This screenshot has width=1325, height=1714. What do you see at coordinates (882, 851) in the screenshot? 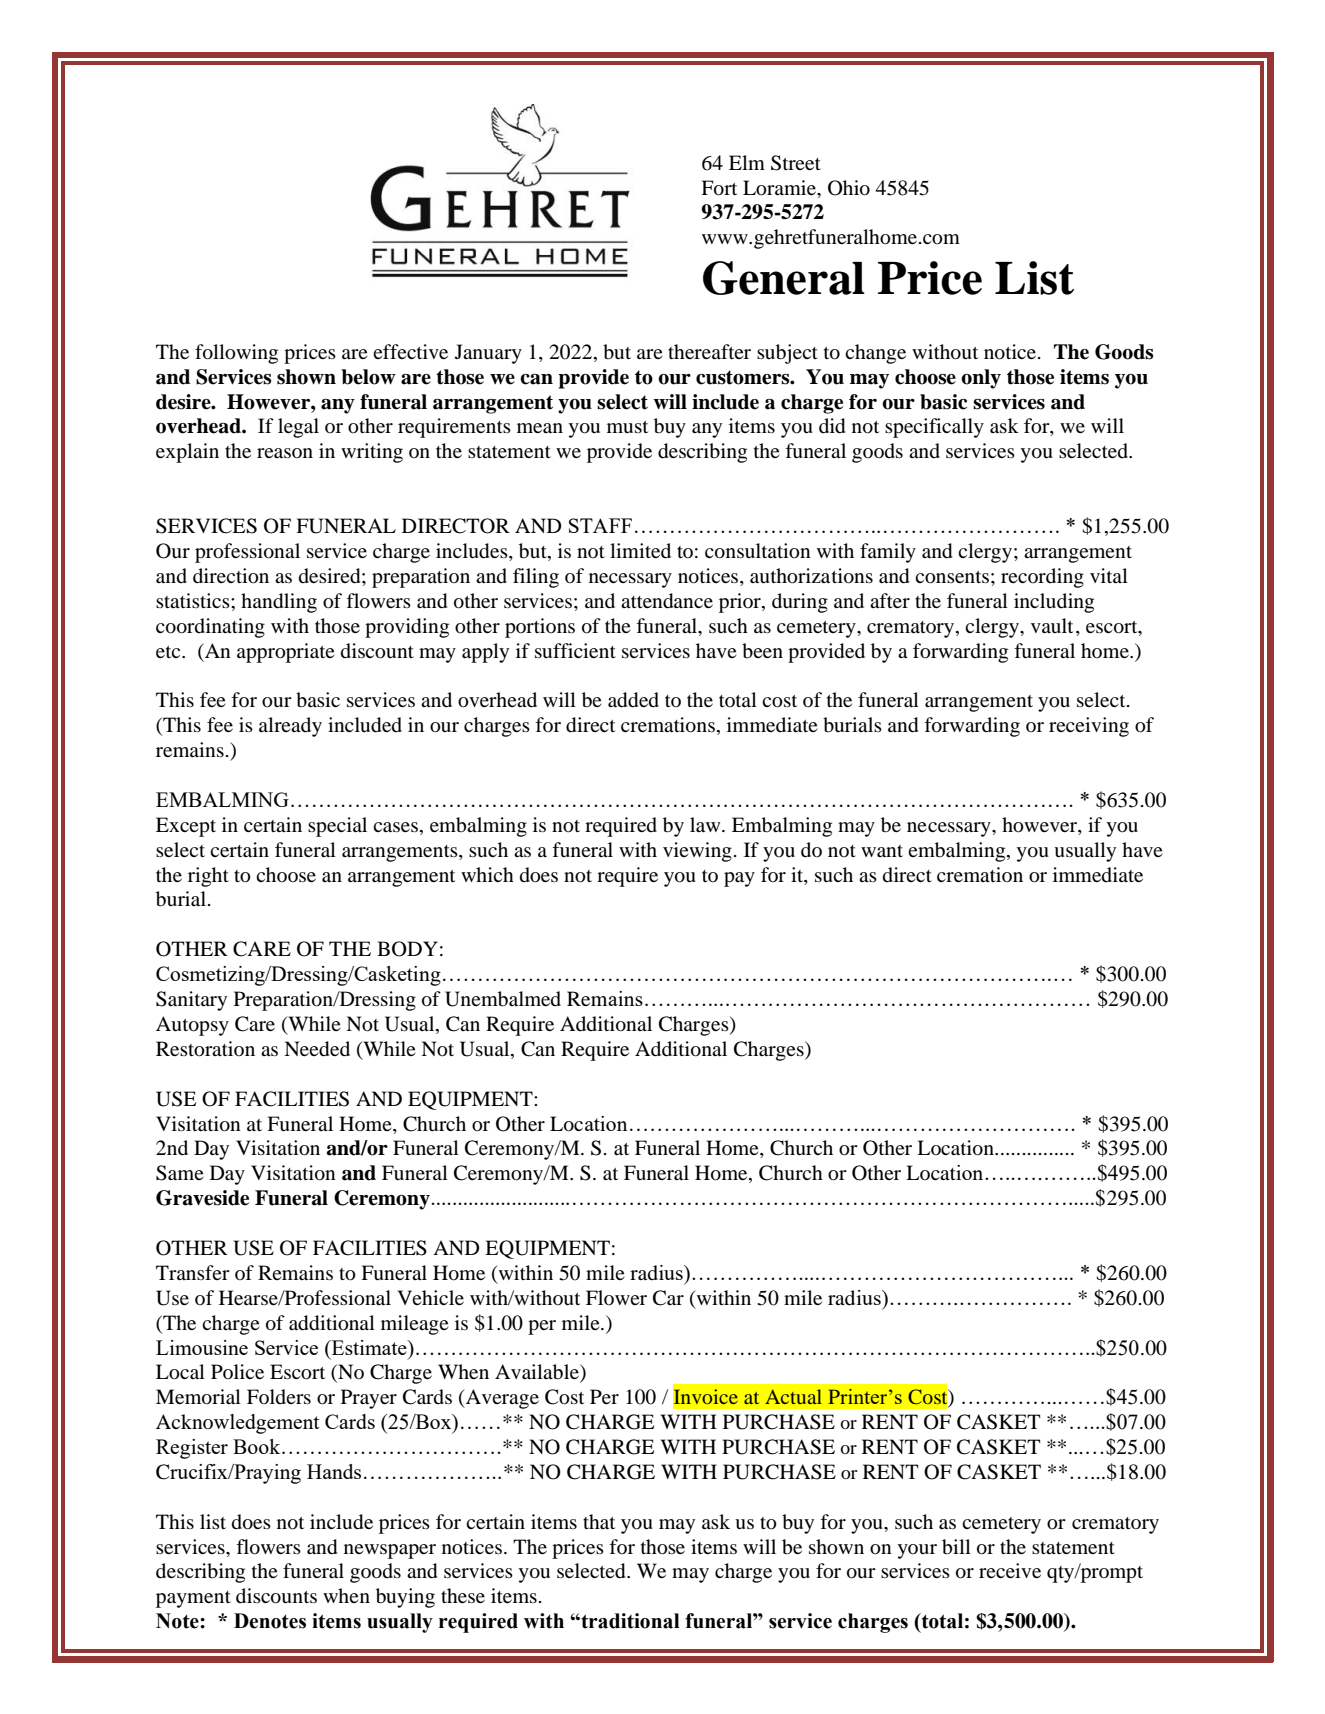
I see `want` at bounding box center [882, 851].
